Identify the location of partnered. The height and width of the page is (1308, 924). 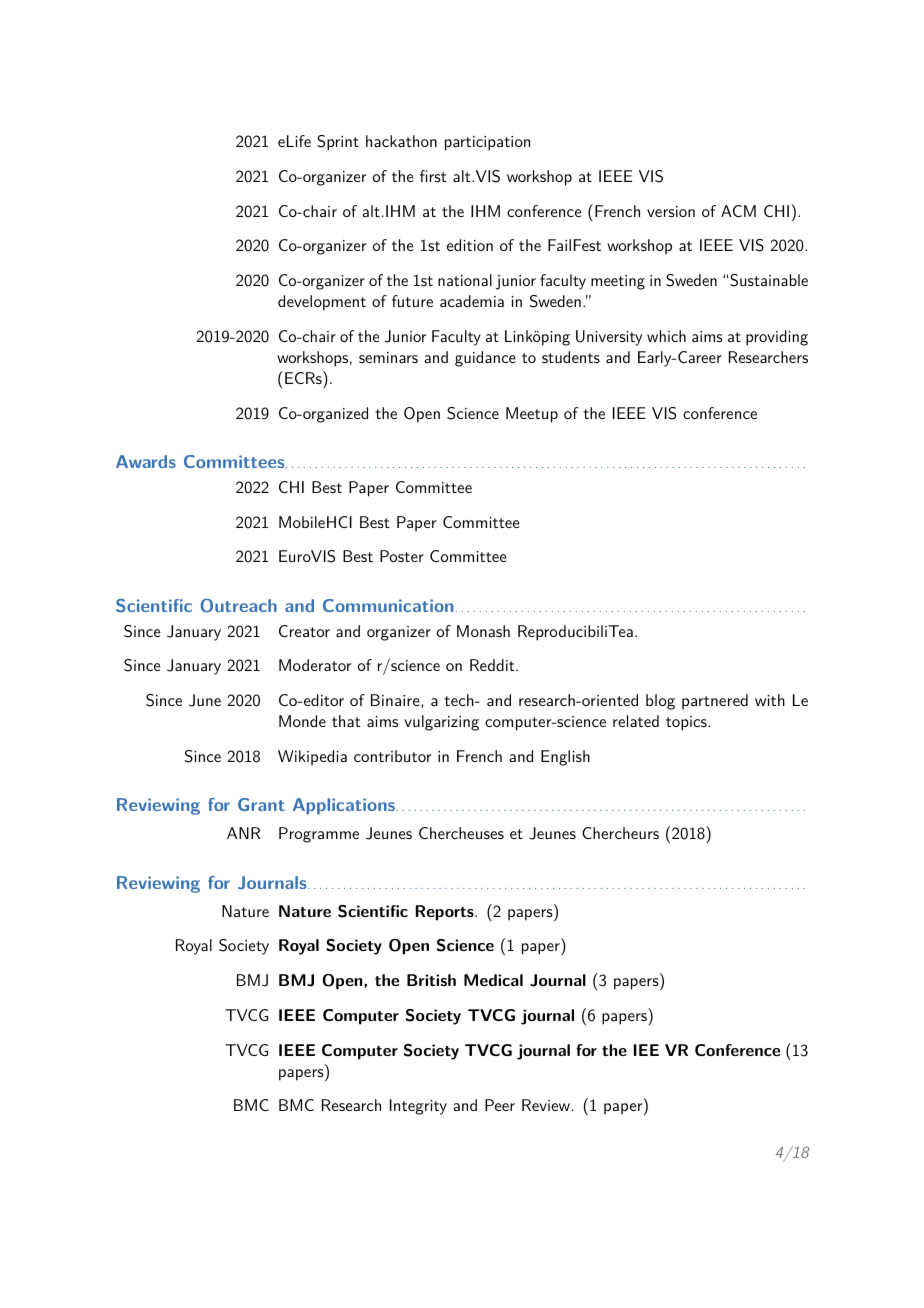
(715, 702).
